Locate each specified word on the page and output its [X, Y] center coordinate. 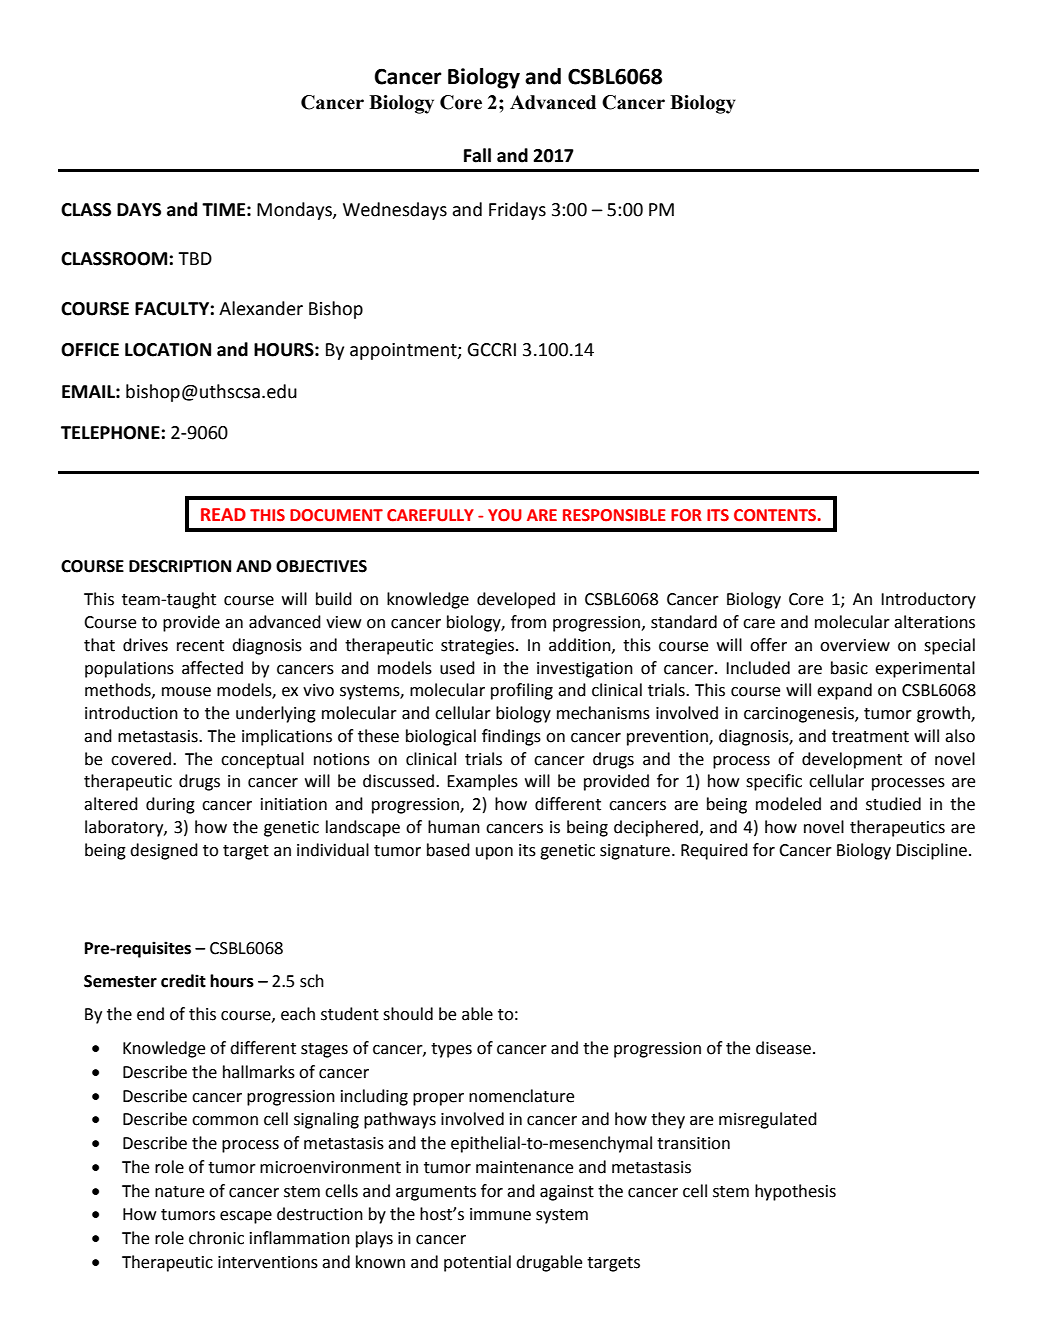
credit [183, 981]
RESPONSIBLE [614, 515]
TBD [195, 258]
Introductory [928, 600]
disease [783, 1048]
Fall [477, 155]
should [408, 1014]
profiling [522, 691]
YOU [505, 515]
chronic [216, 1238]
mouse [186, 692]
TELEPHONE [110, 433]
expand [844, 691]
